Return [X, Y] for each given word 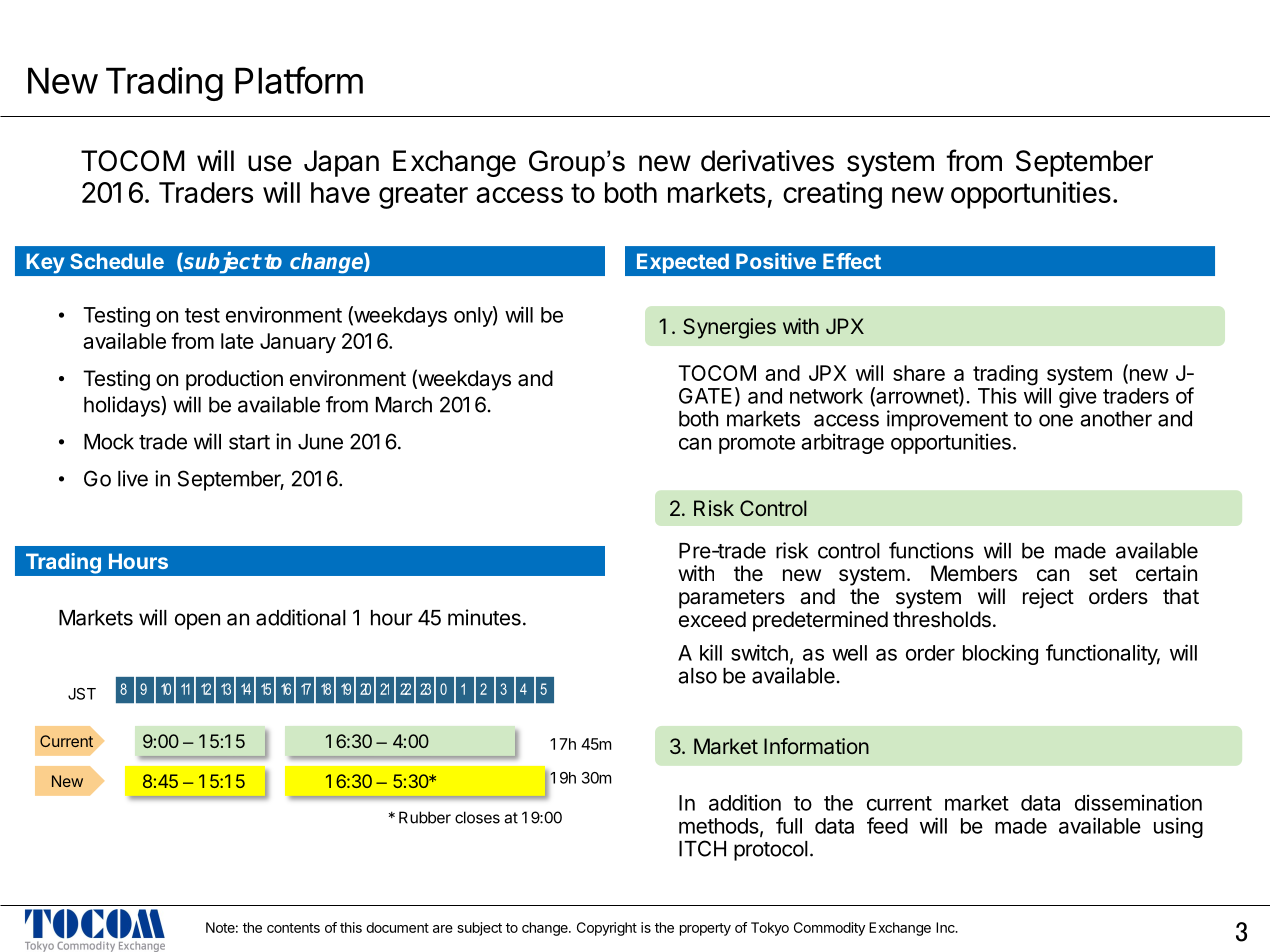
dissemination [1138, 802]
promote [757, 444]
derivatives [767, 161]
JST [82, 694]
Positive [776, 261]
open [197, 621]
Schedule [117, 261]
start [249, 442]
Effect [852, 261]
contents [293, 928]
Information [816, 746]
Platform [299, 80]
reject [1048, 598]
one [1056, 420]
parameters [732, 599]
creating [832, 195]
